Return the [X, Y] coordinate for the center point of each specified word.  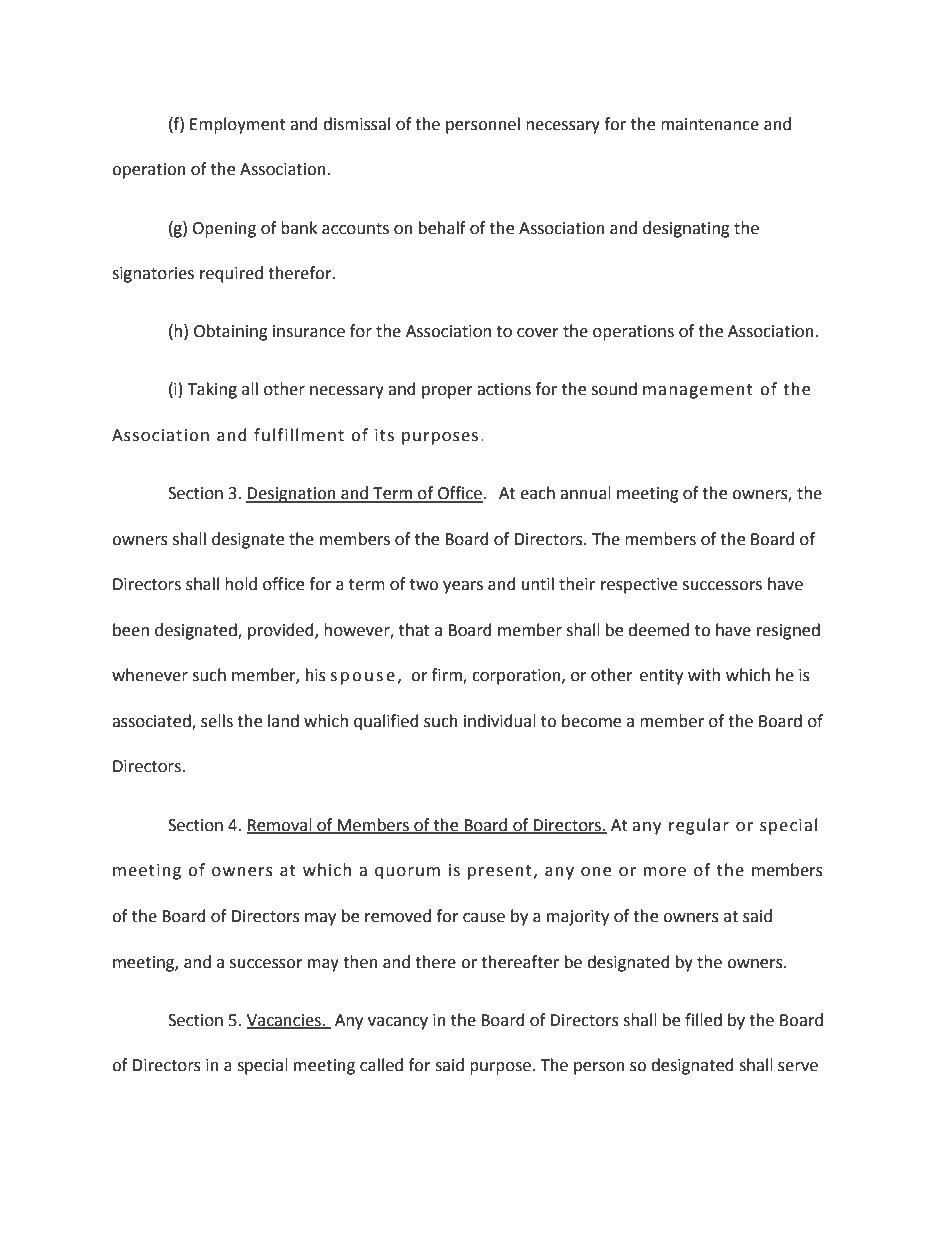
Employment [238, 125]
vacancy [398, 1023]
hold [241, 584]
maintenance [710, 124]
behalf [442, 228]
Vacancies [285, 1021]
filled [703, 1020]
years [463, 587]
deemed [658, 630]
